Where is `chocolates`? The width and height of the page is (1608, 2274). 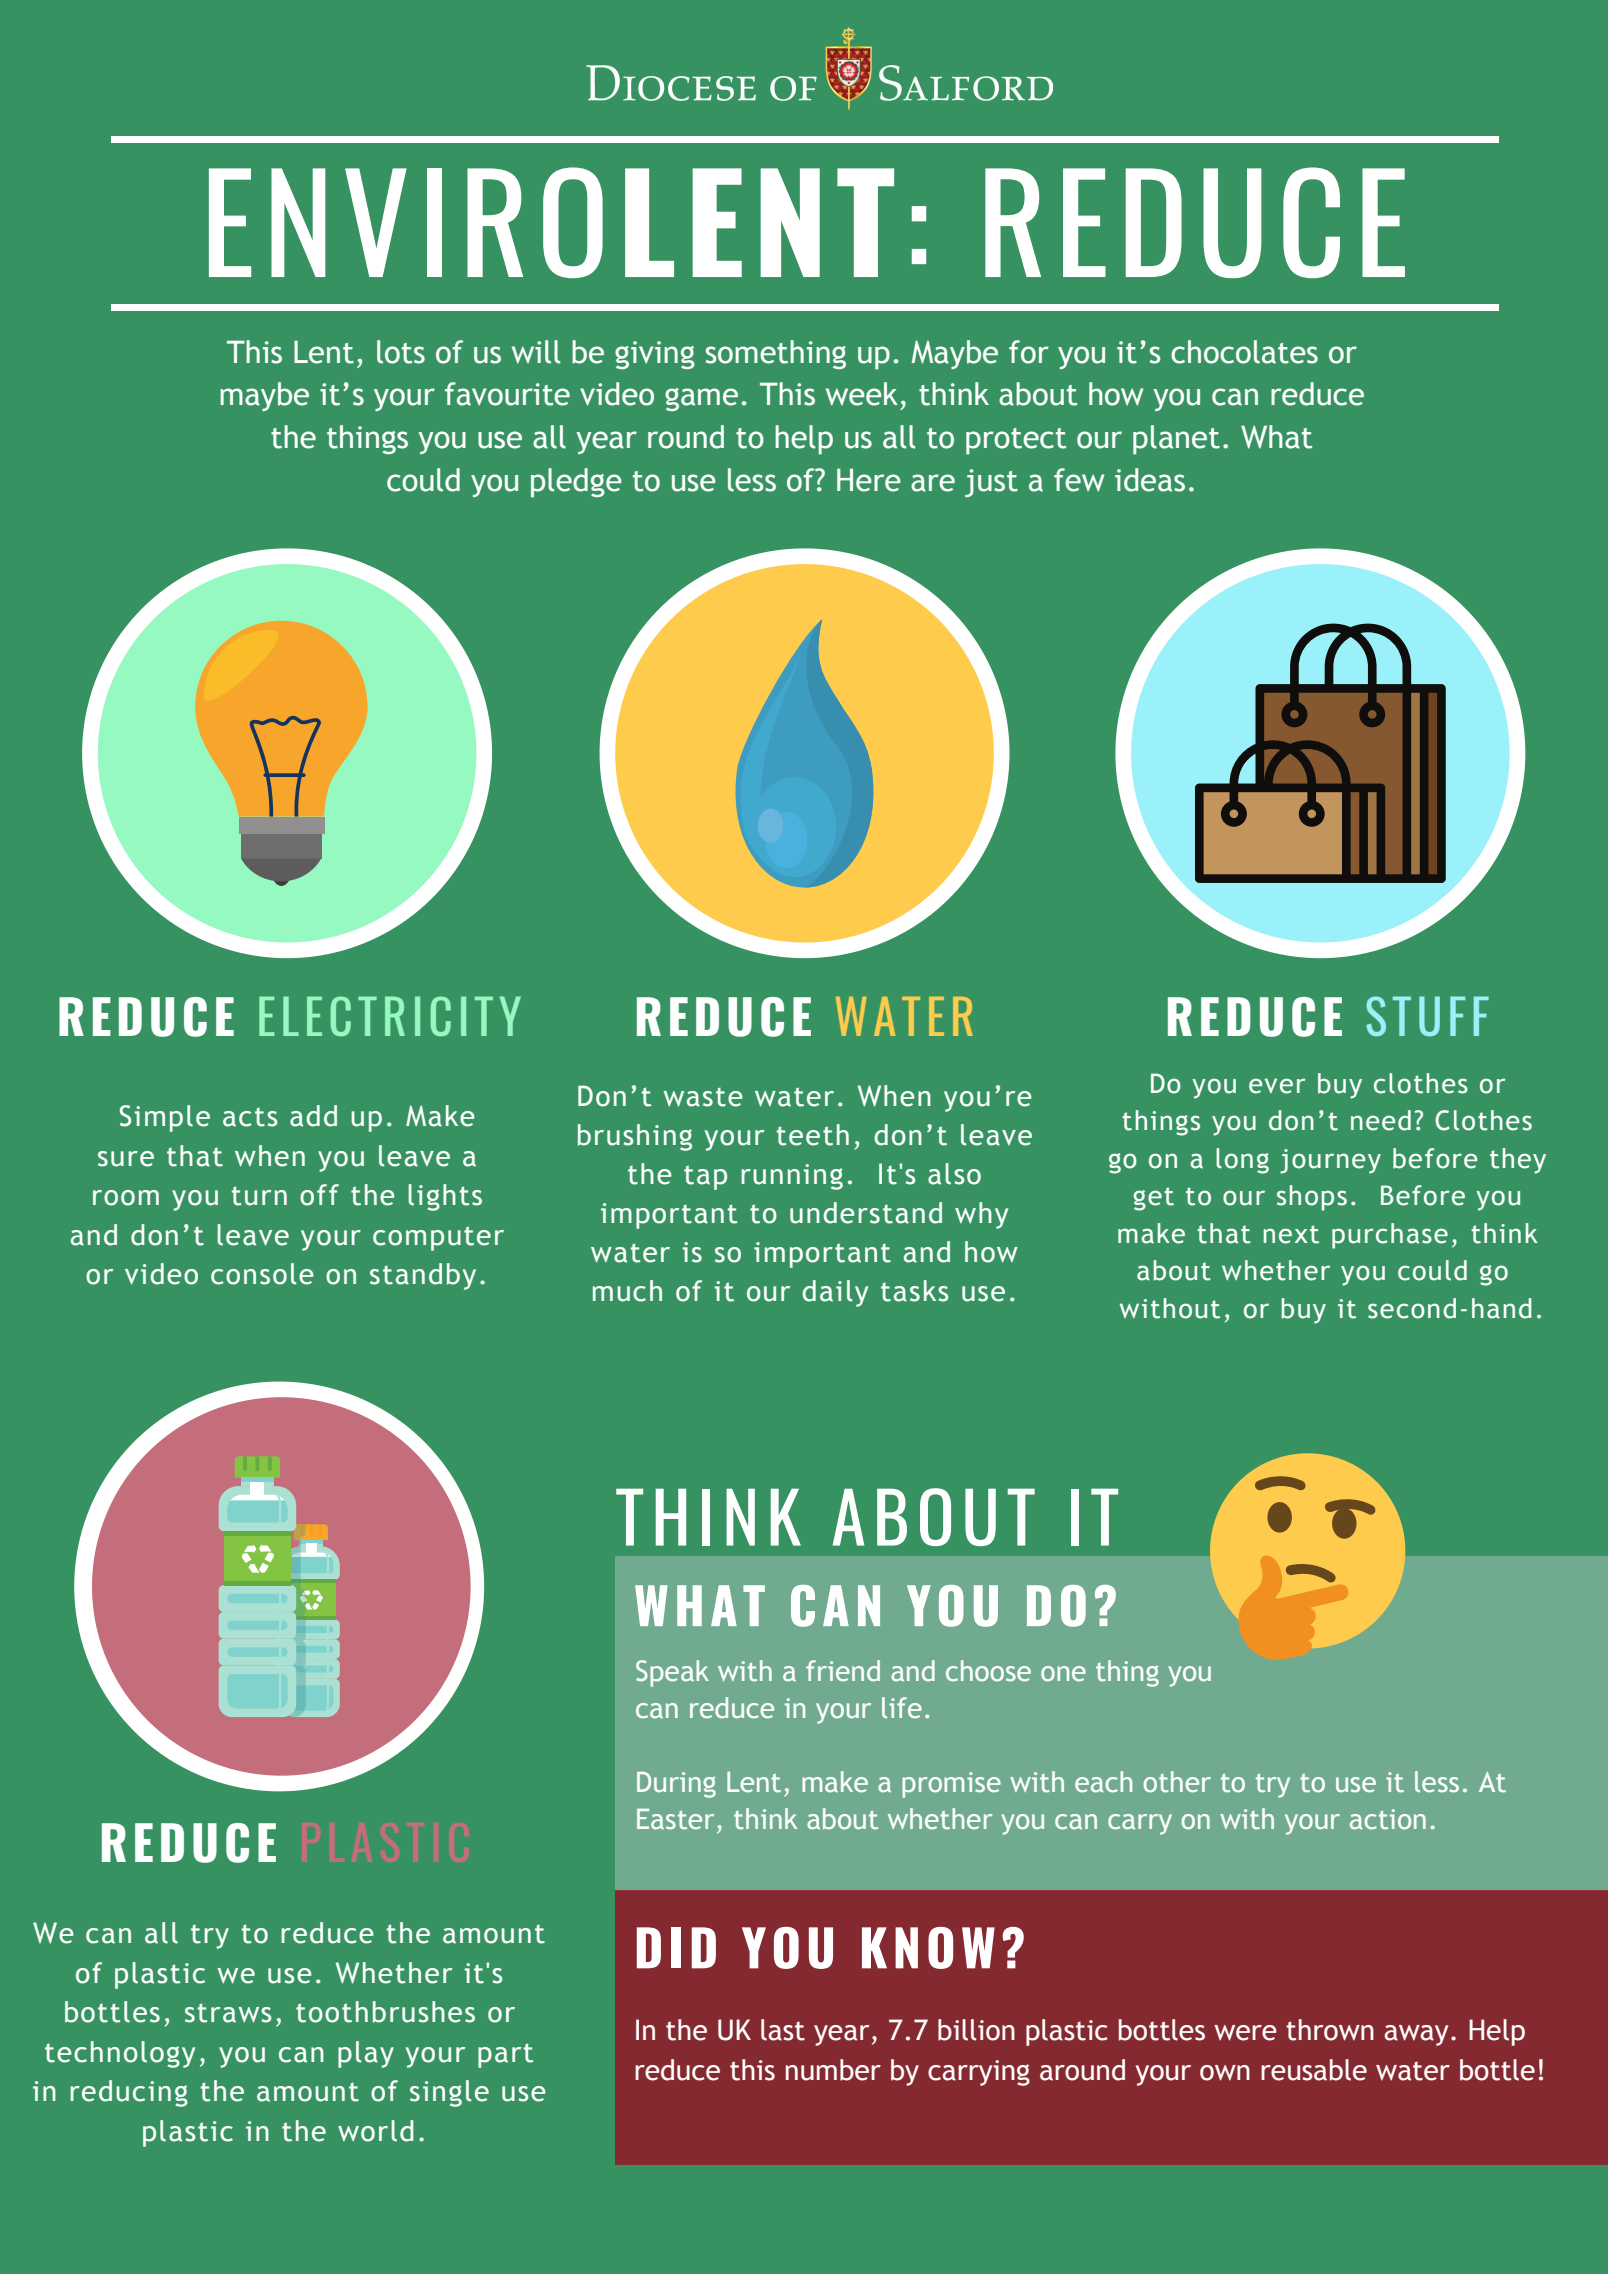
chocolates is located at coordinates (1244, 352).
